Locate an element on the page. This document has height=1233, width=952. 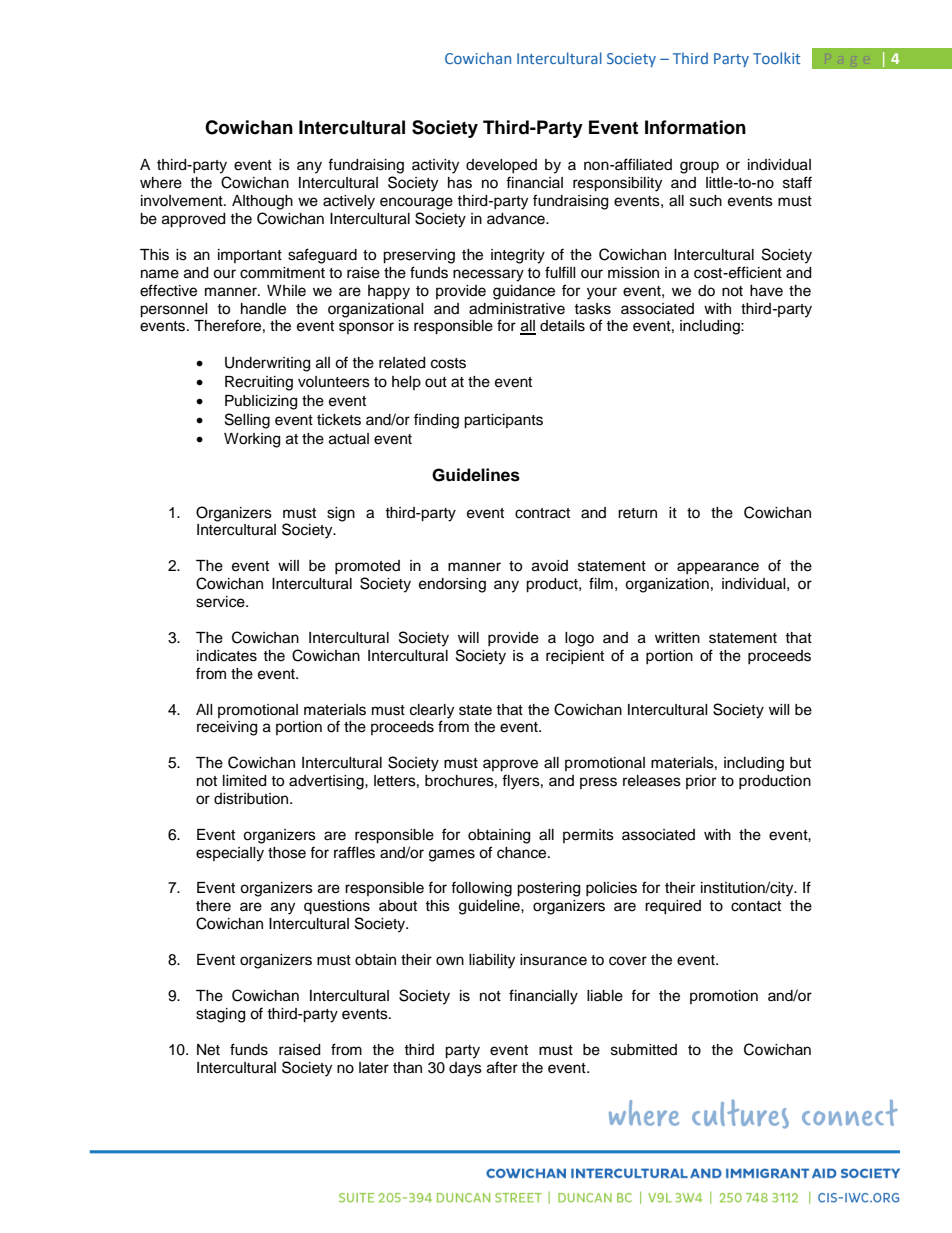
where is located at coordinates (161, 183).
